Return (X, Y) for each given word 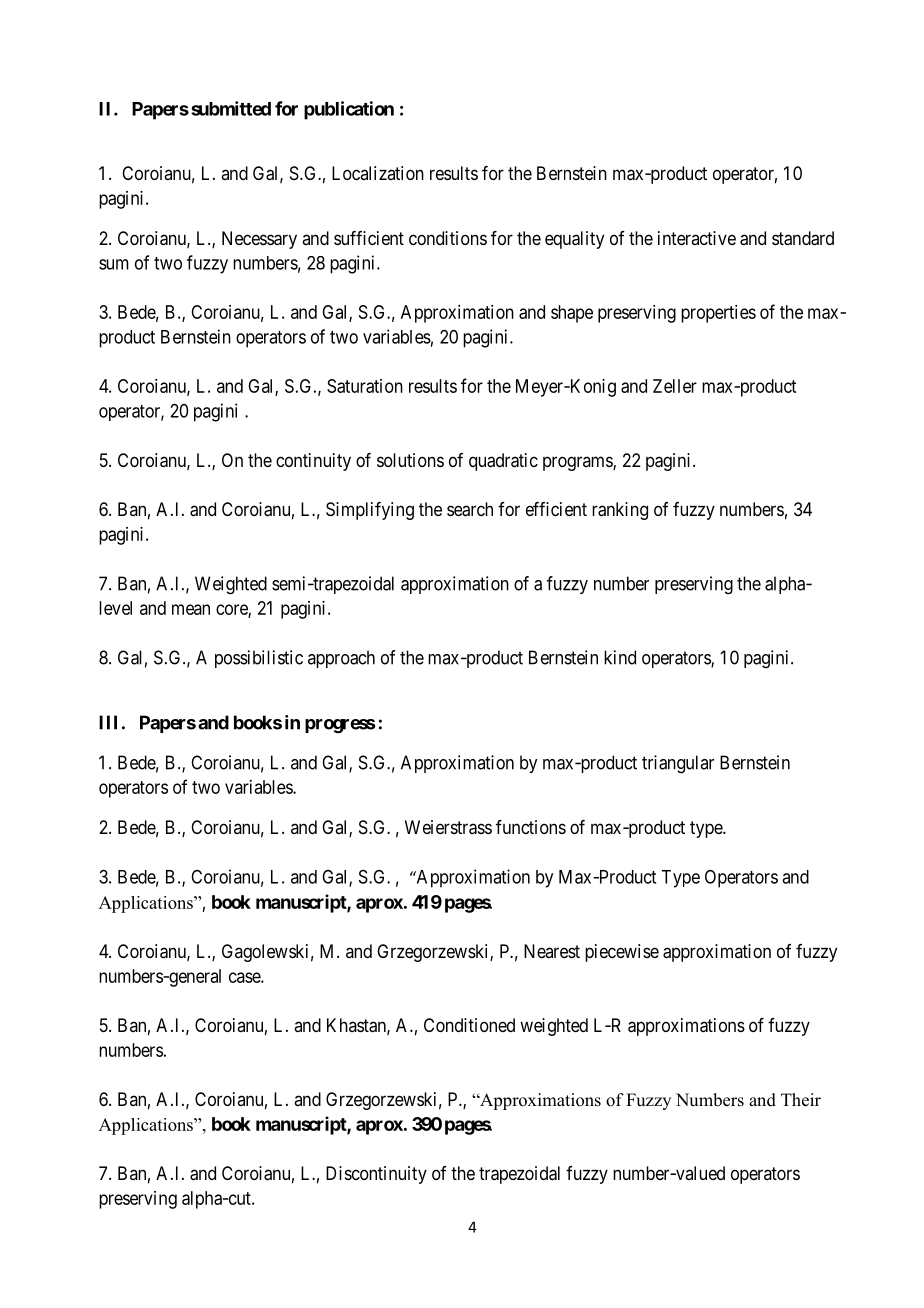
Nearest (552, 951)
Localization (378, 173)
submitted (231, 108)
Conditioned (469, 1025)
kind (620, 657)
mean (191, 609)
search (470, 509)
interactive (697, 238)
